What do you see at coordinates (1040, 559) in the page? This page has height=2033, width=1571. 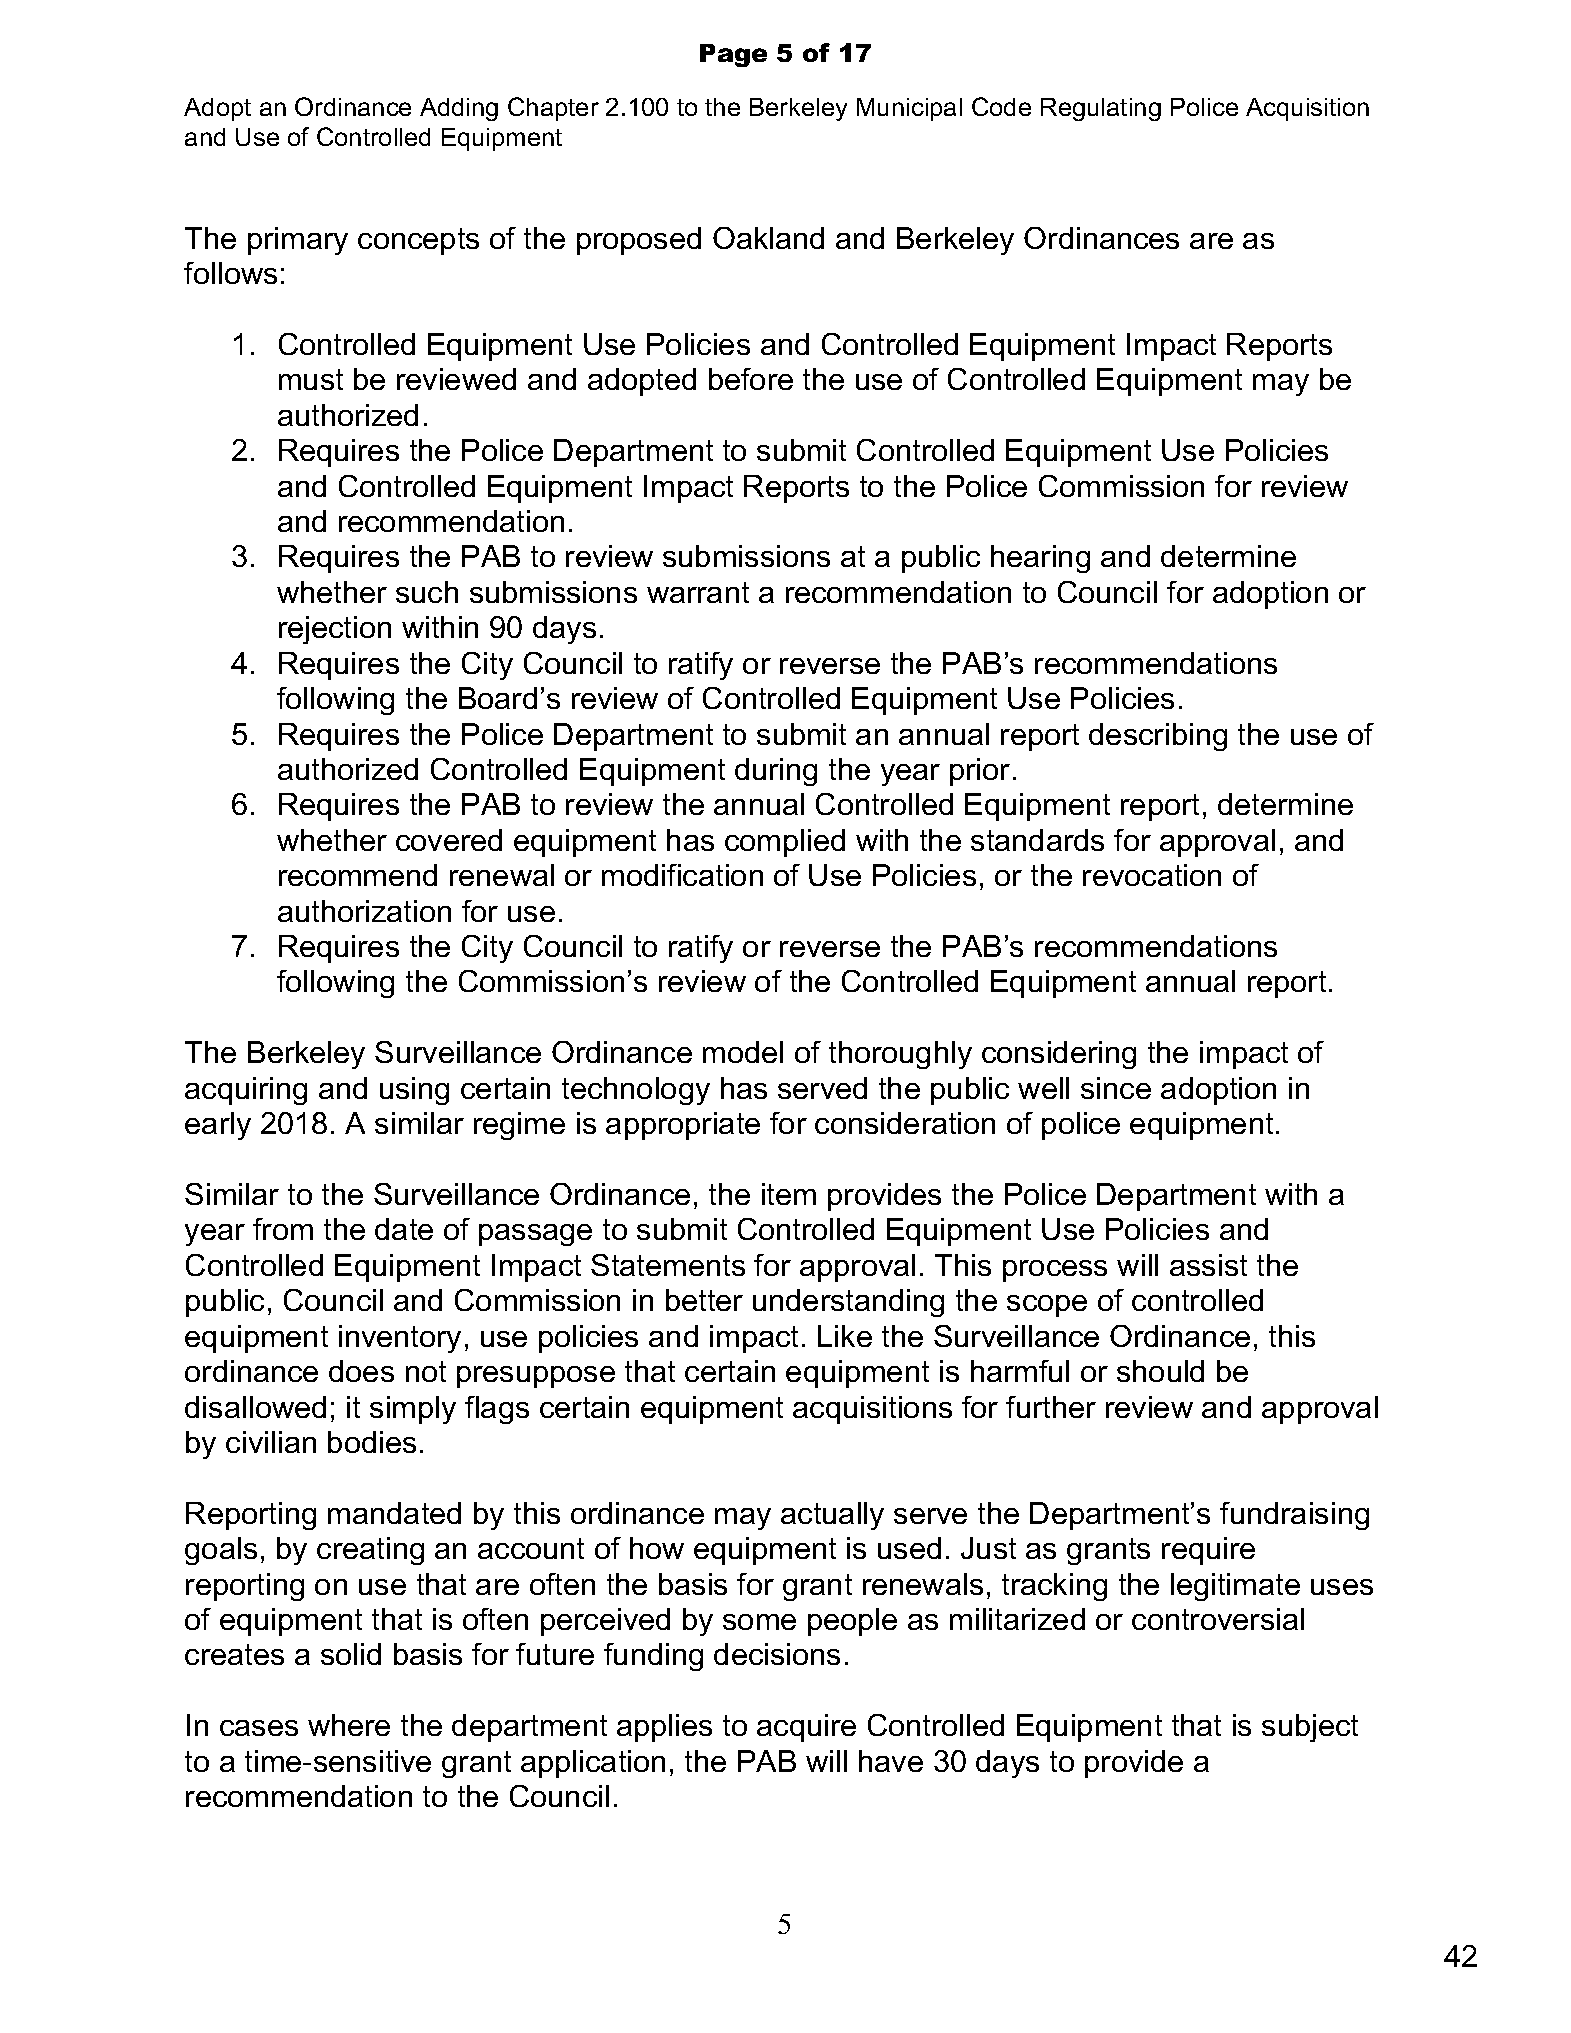 I see `hearing` at bounding box center [1040, 559].
